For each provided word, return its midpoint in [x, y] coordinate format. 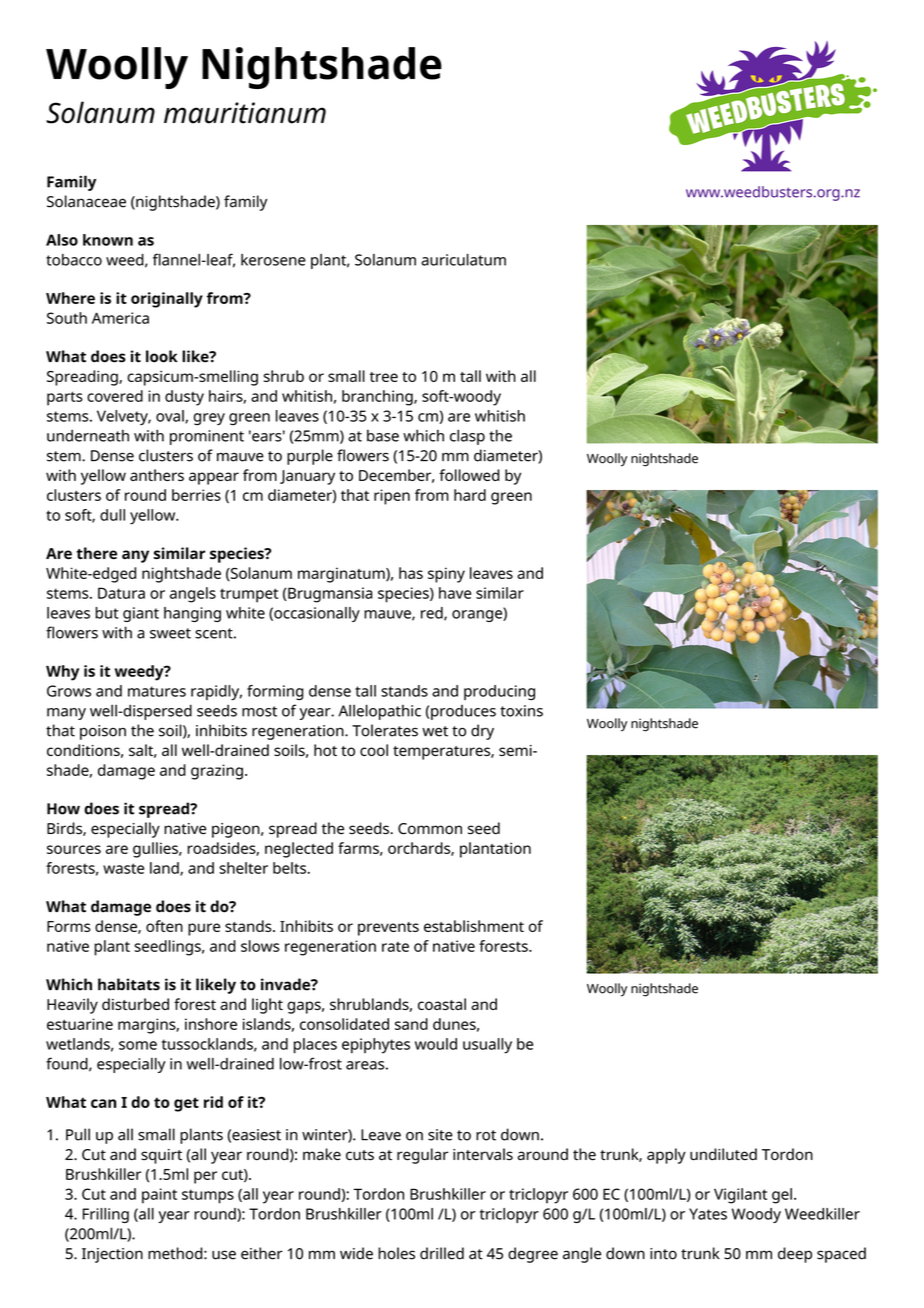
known [108, 240]
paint [159, 1196]
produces [463, 712]
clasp [467, 437]
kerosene [273, 260]
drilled [442, 1253]
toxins [521, 711]
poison [103, 732]
